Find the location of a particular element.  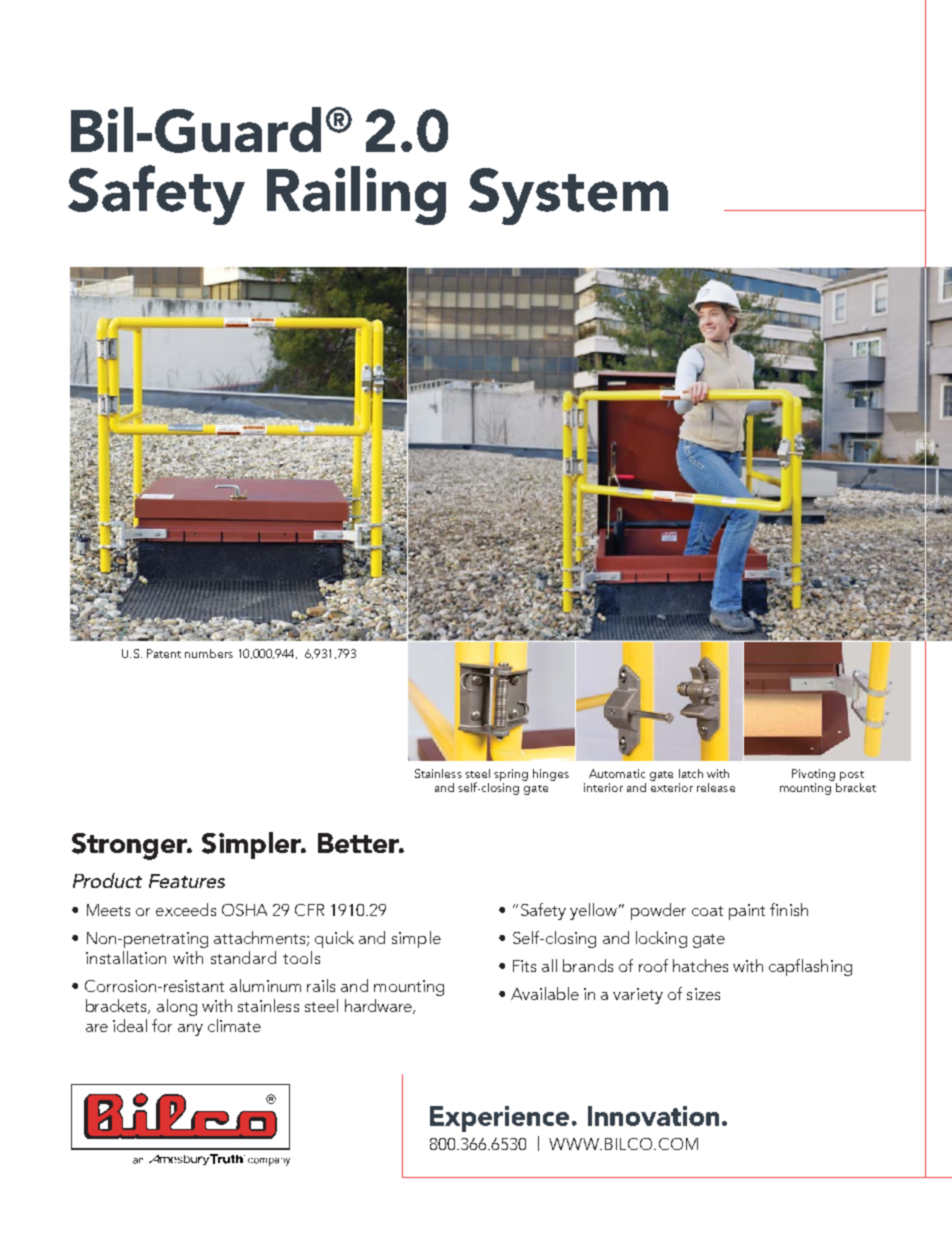

Available is located at coordinates (545, 993).
